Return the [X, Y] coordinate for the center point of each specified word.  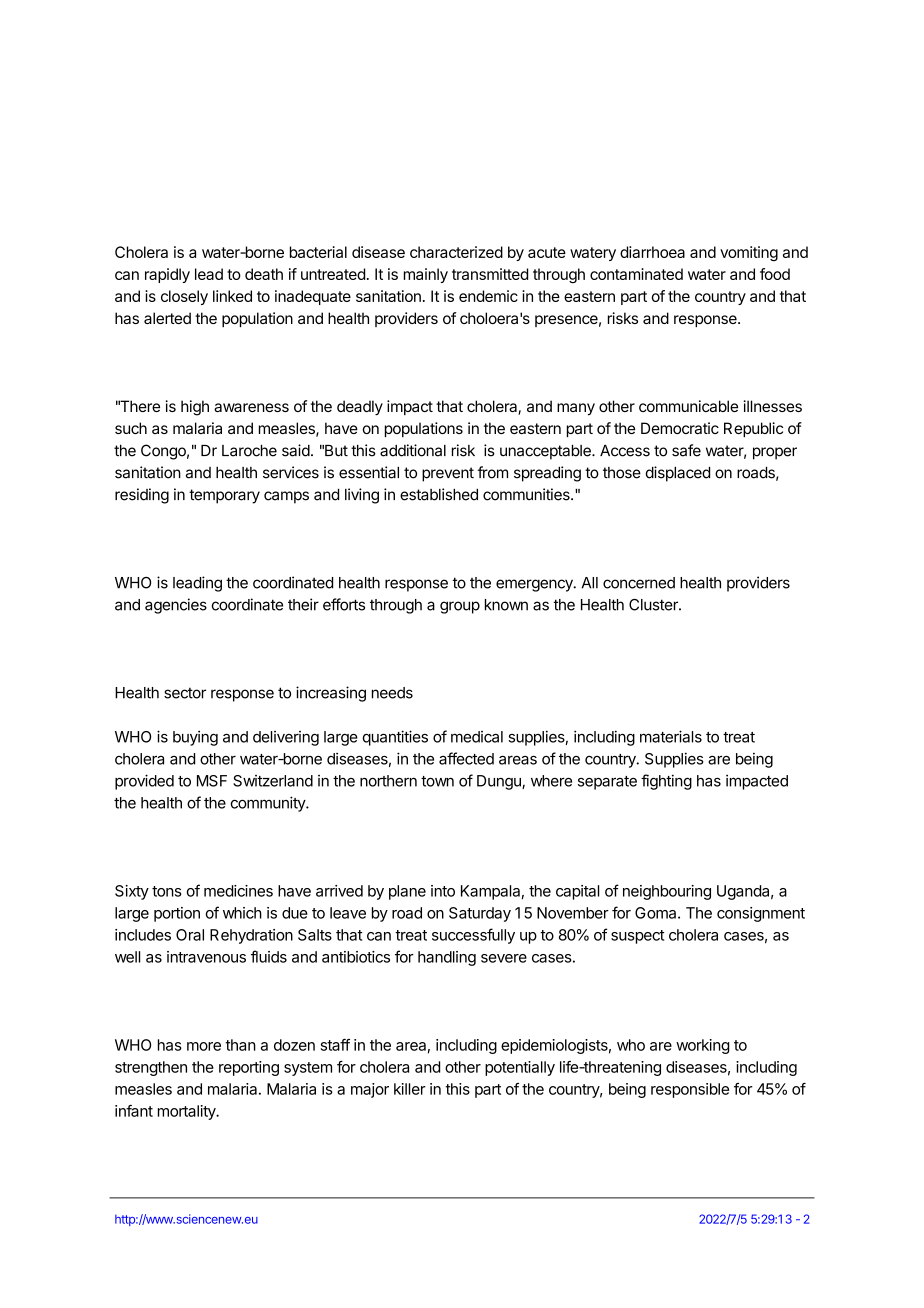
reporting [249, 1068]
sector [185, 693]
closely [184, 297]
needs [392, 693]
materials [671, 736]
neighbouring [667, 892]
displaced [678, 474]
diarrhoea [652, 252]
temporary [224, 496]
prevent [448, 474]
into [443, 891]
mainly [426, 275]
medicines [238, 891]
